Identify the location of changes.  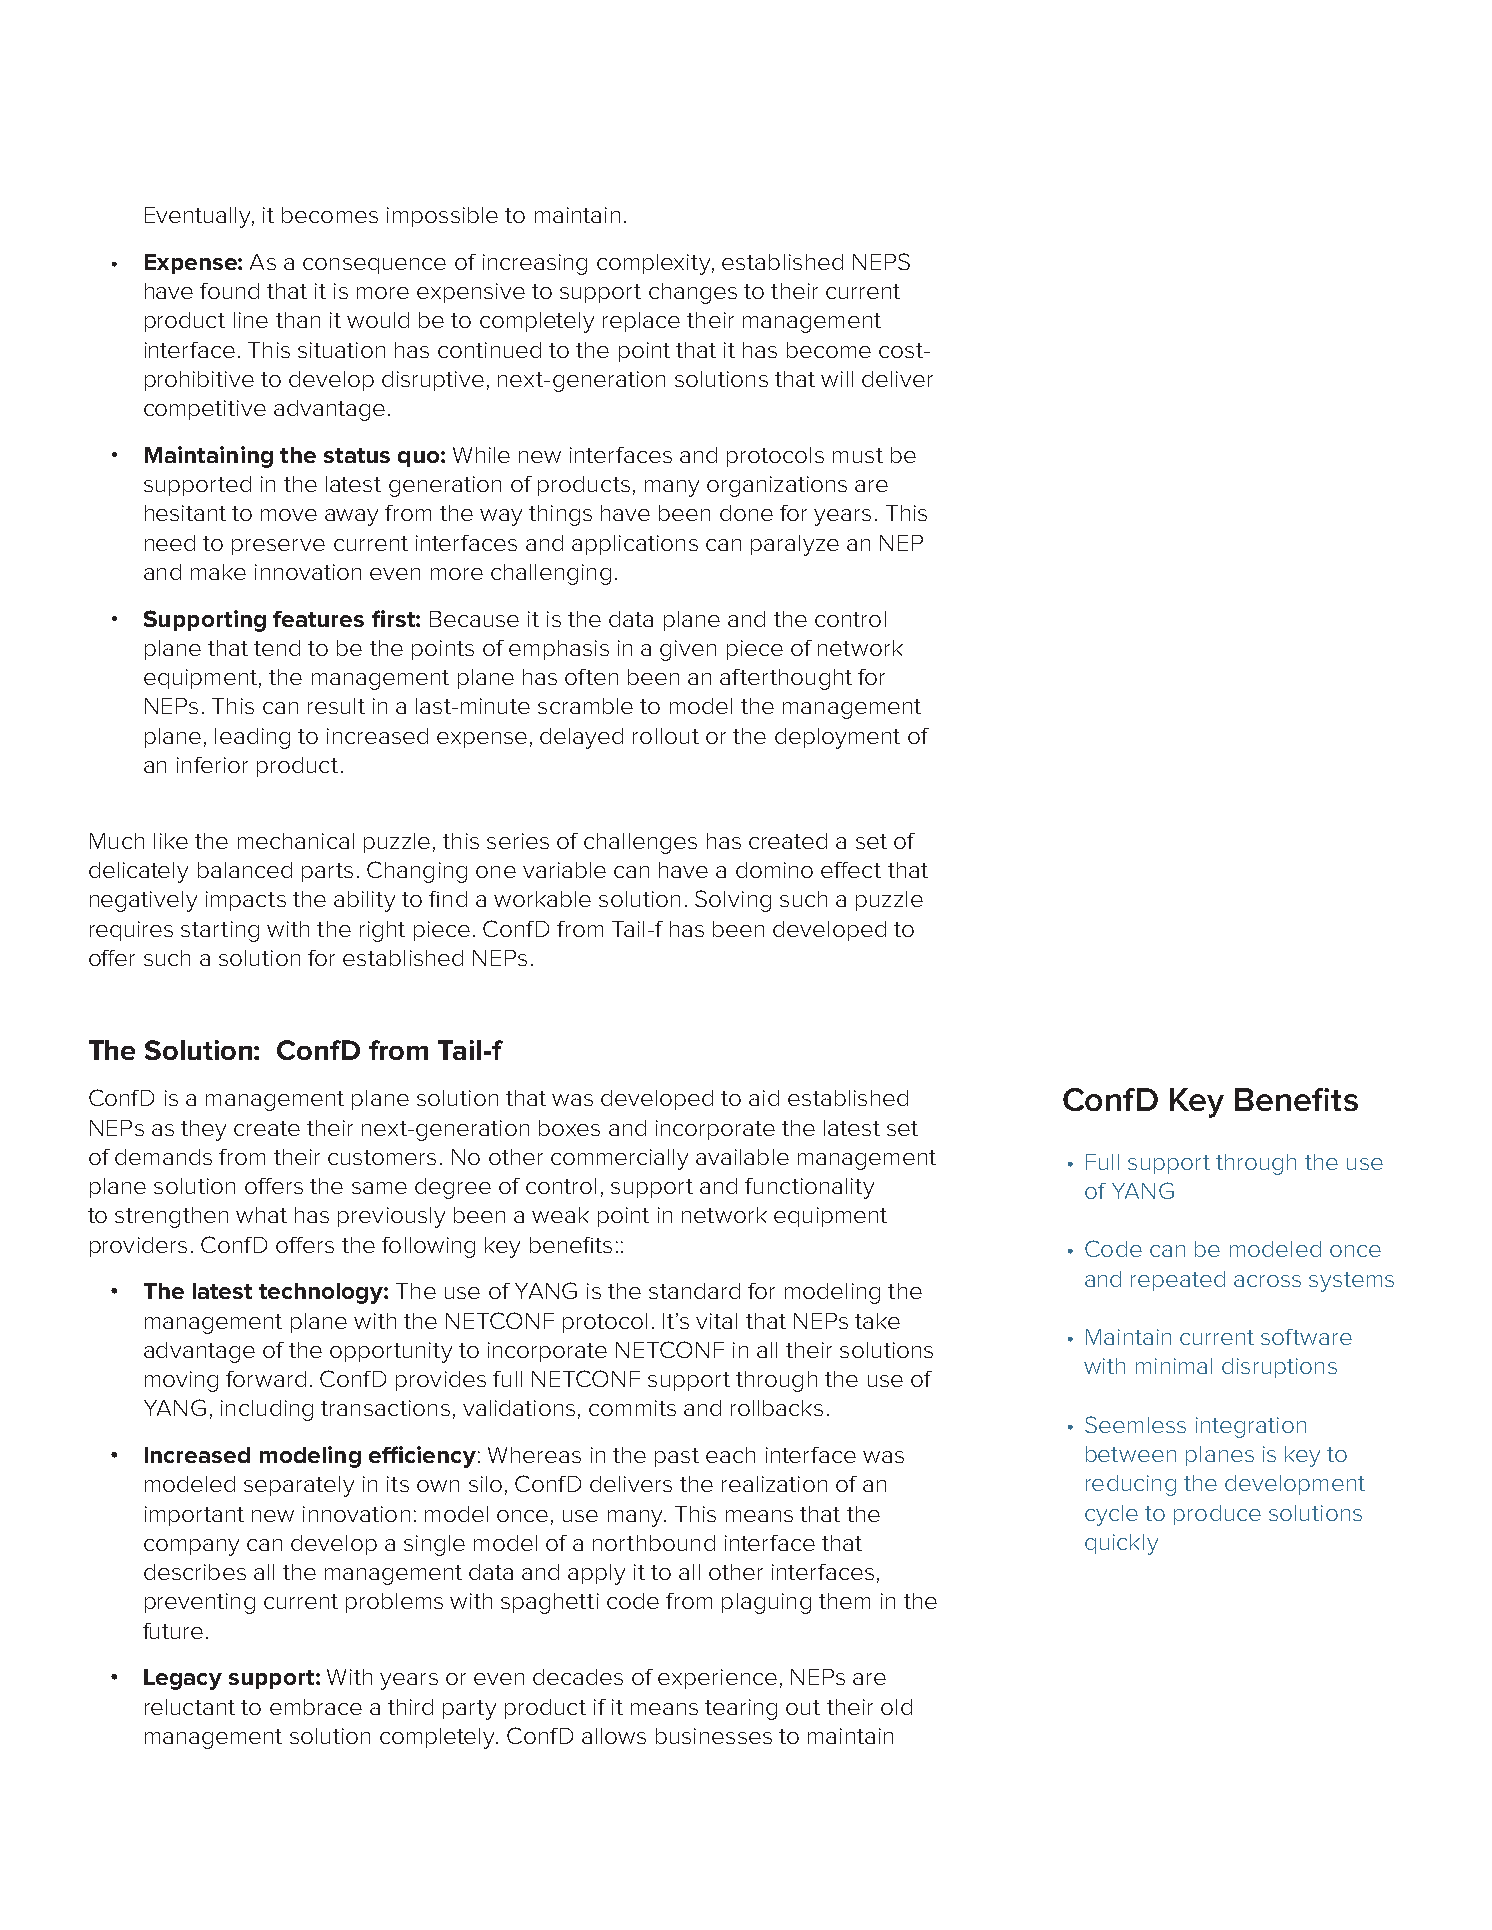
(693, 293).
